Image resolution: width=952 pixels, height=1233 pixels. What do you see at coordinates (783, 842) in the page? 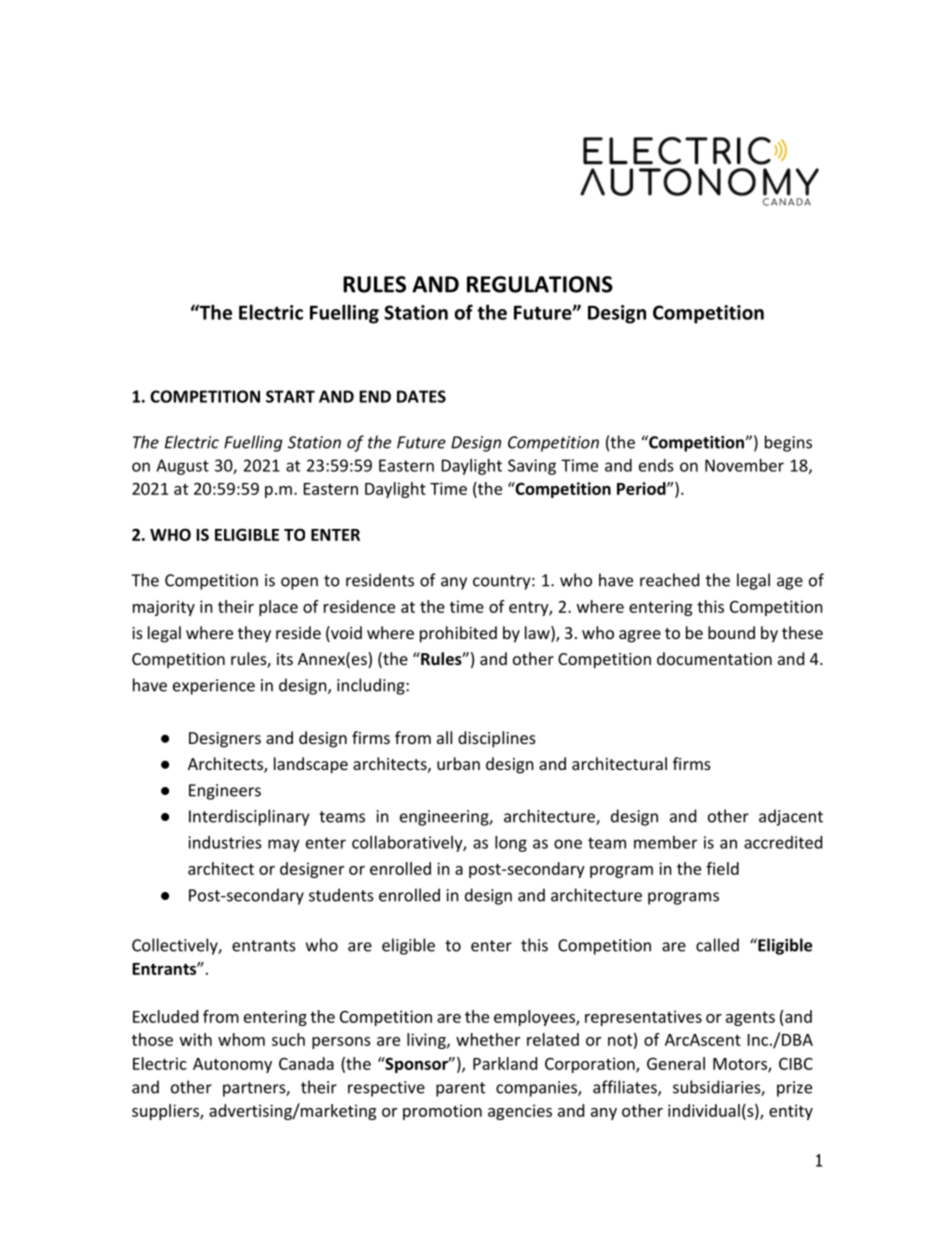
I see `accredited` at bounding box center [783, 842].
